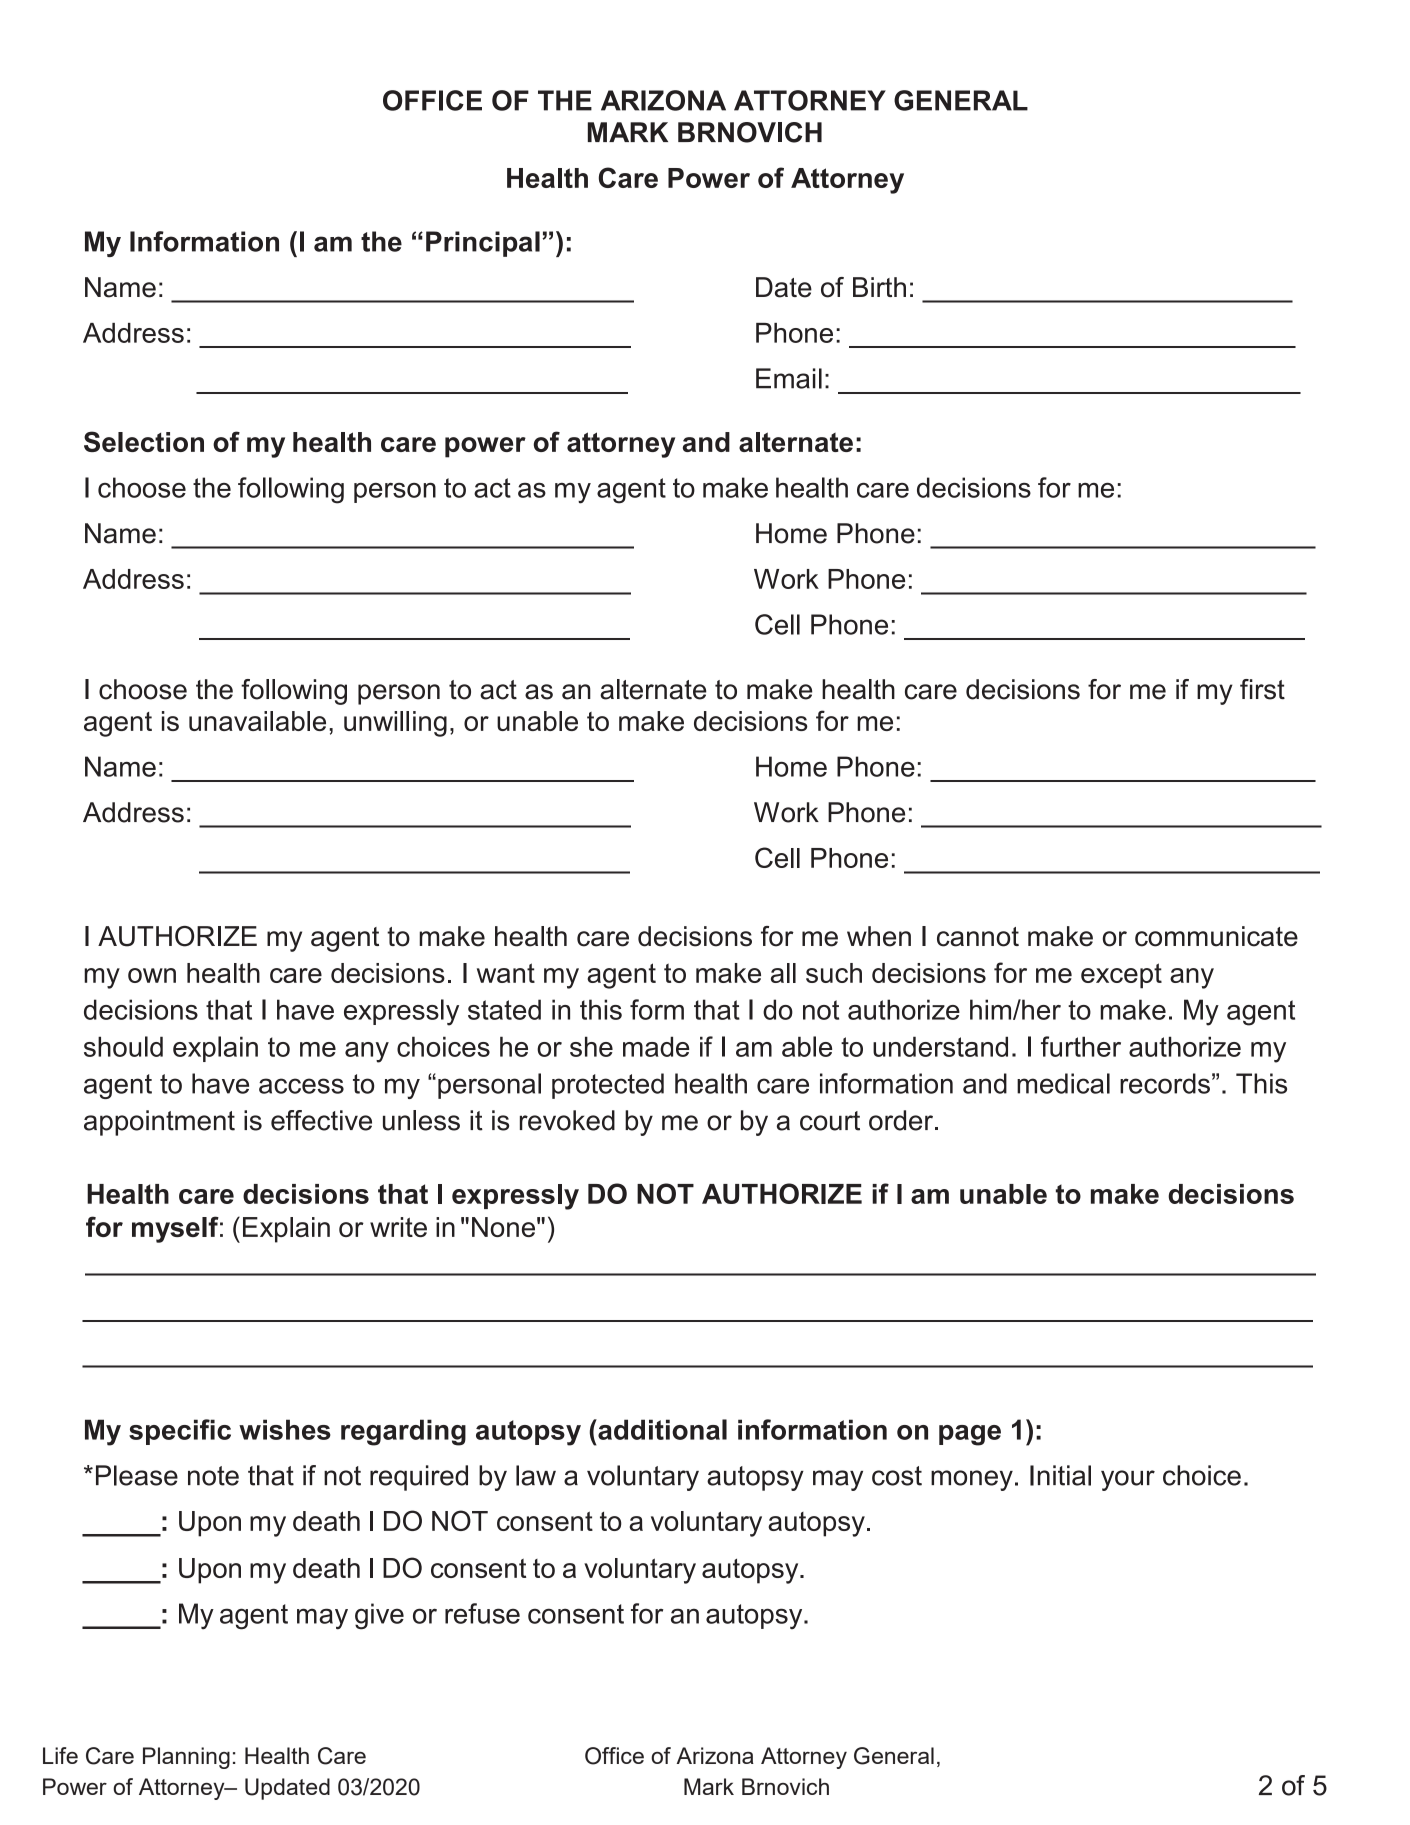  Describe the element at coordinates (1165, 1083) in the image. I see `records` at that location.
